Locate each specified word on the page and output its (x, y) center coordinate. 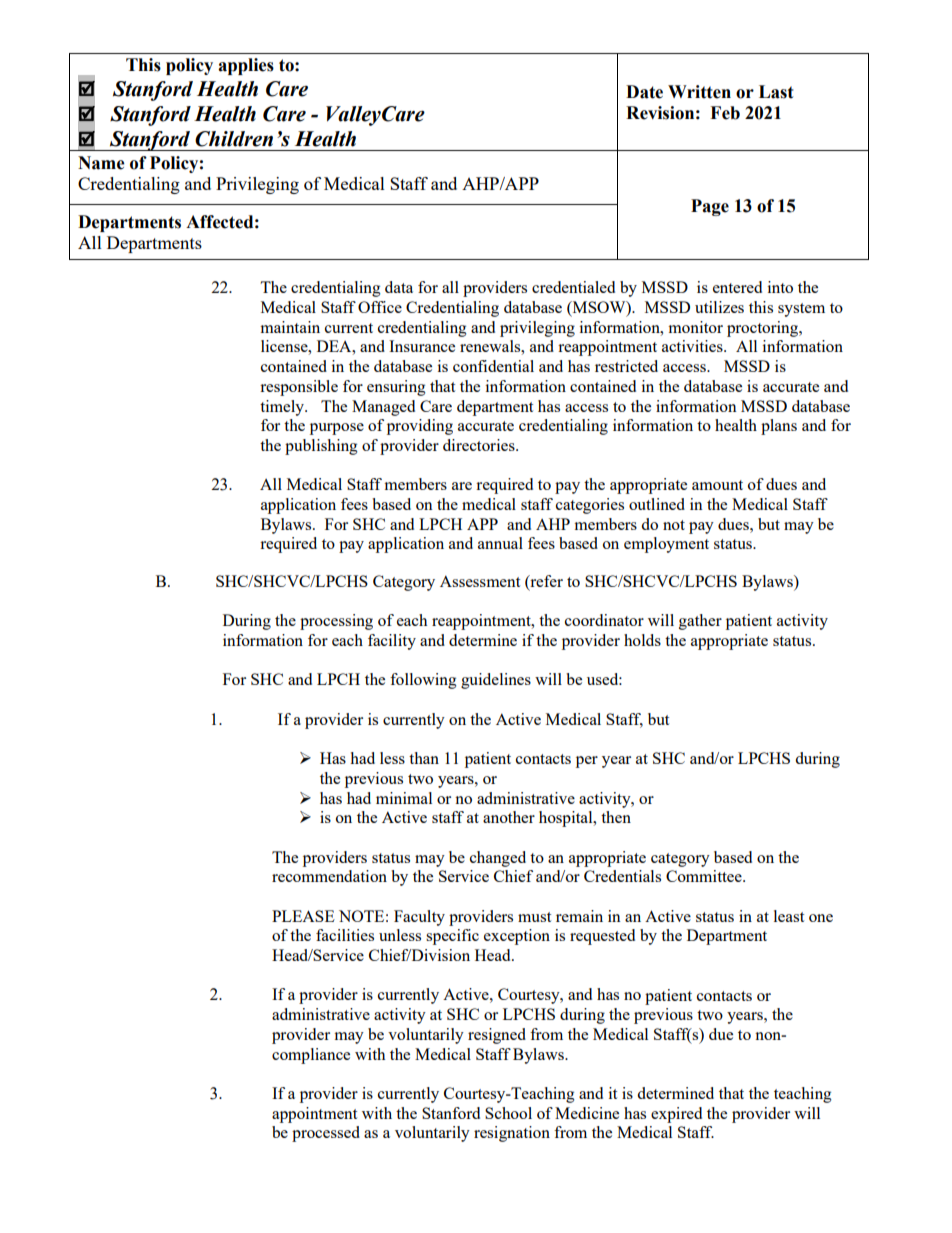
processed (326, 1134)
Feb (725, 113)
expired (676, 1115)
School (508, 1113)
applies (246, 66)
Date (644, 92)
